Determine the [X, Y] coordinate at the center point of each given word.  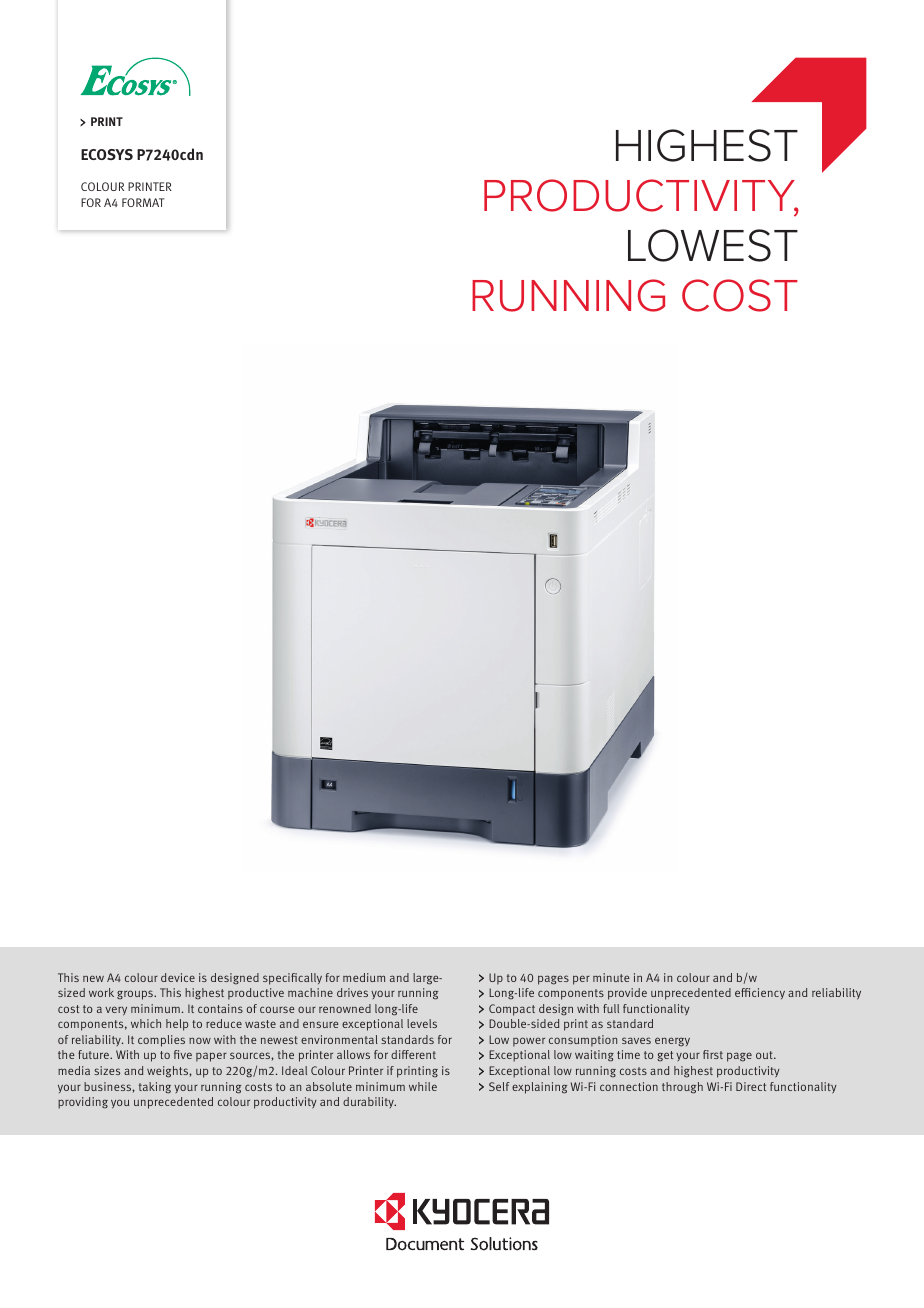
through [682, 1088]
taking [155, 1088]
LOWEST [713, 245]
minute [611, 977]
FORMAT [143, 202]
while [423, 1086]
